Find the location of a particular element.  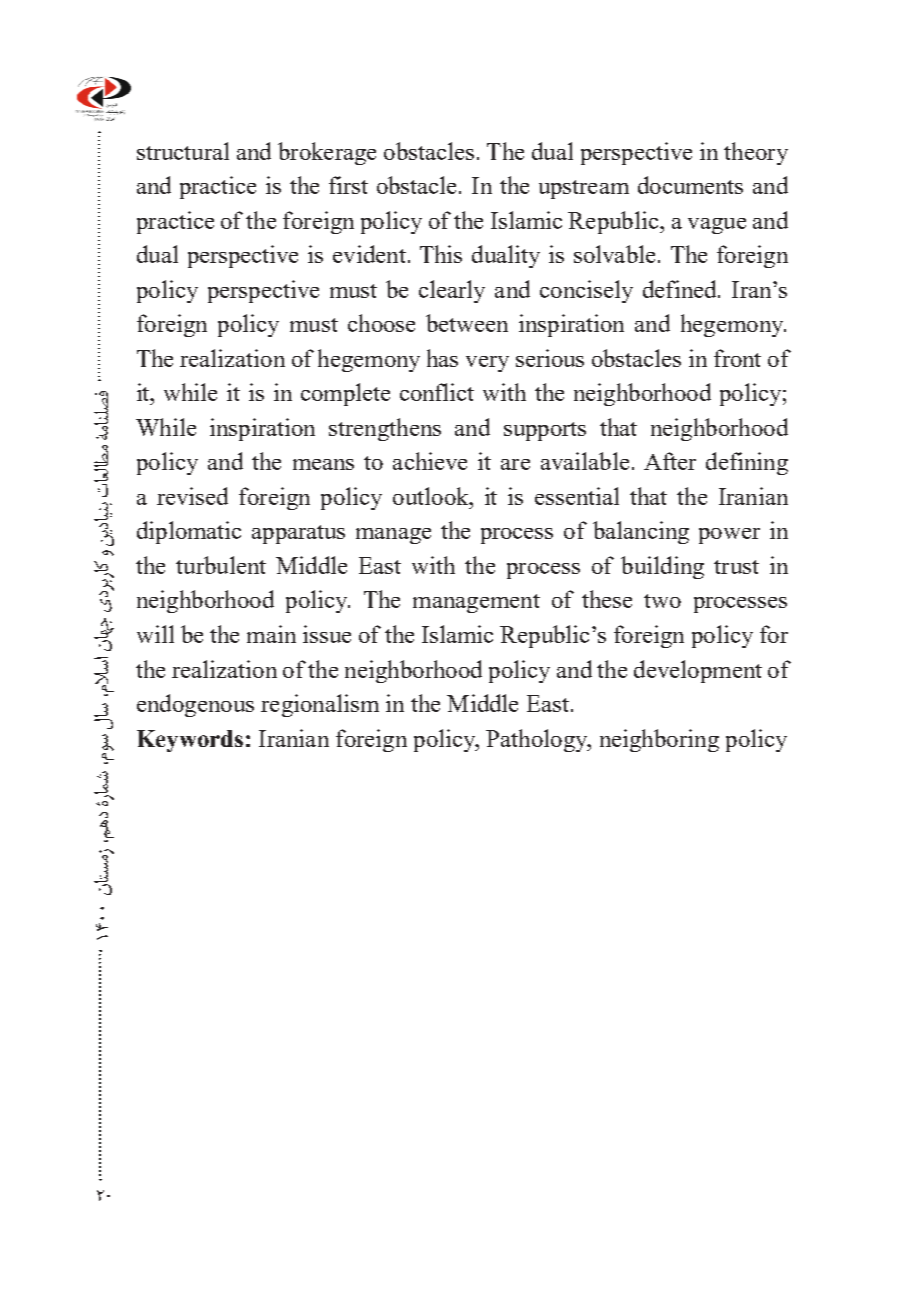

first is located at coordinates (348, 185).
